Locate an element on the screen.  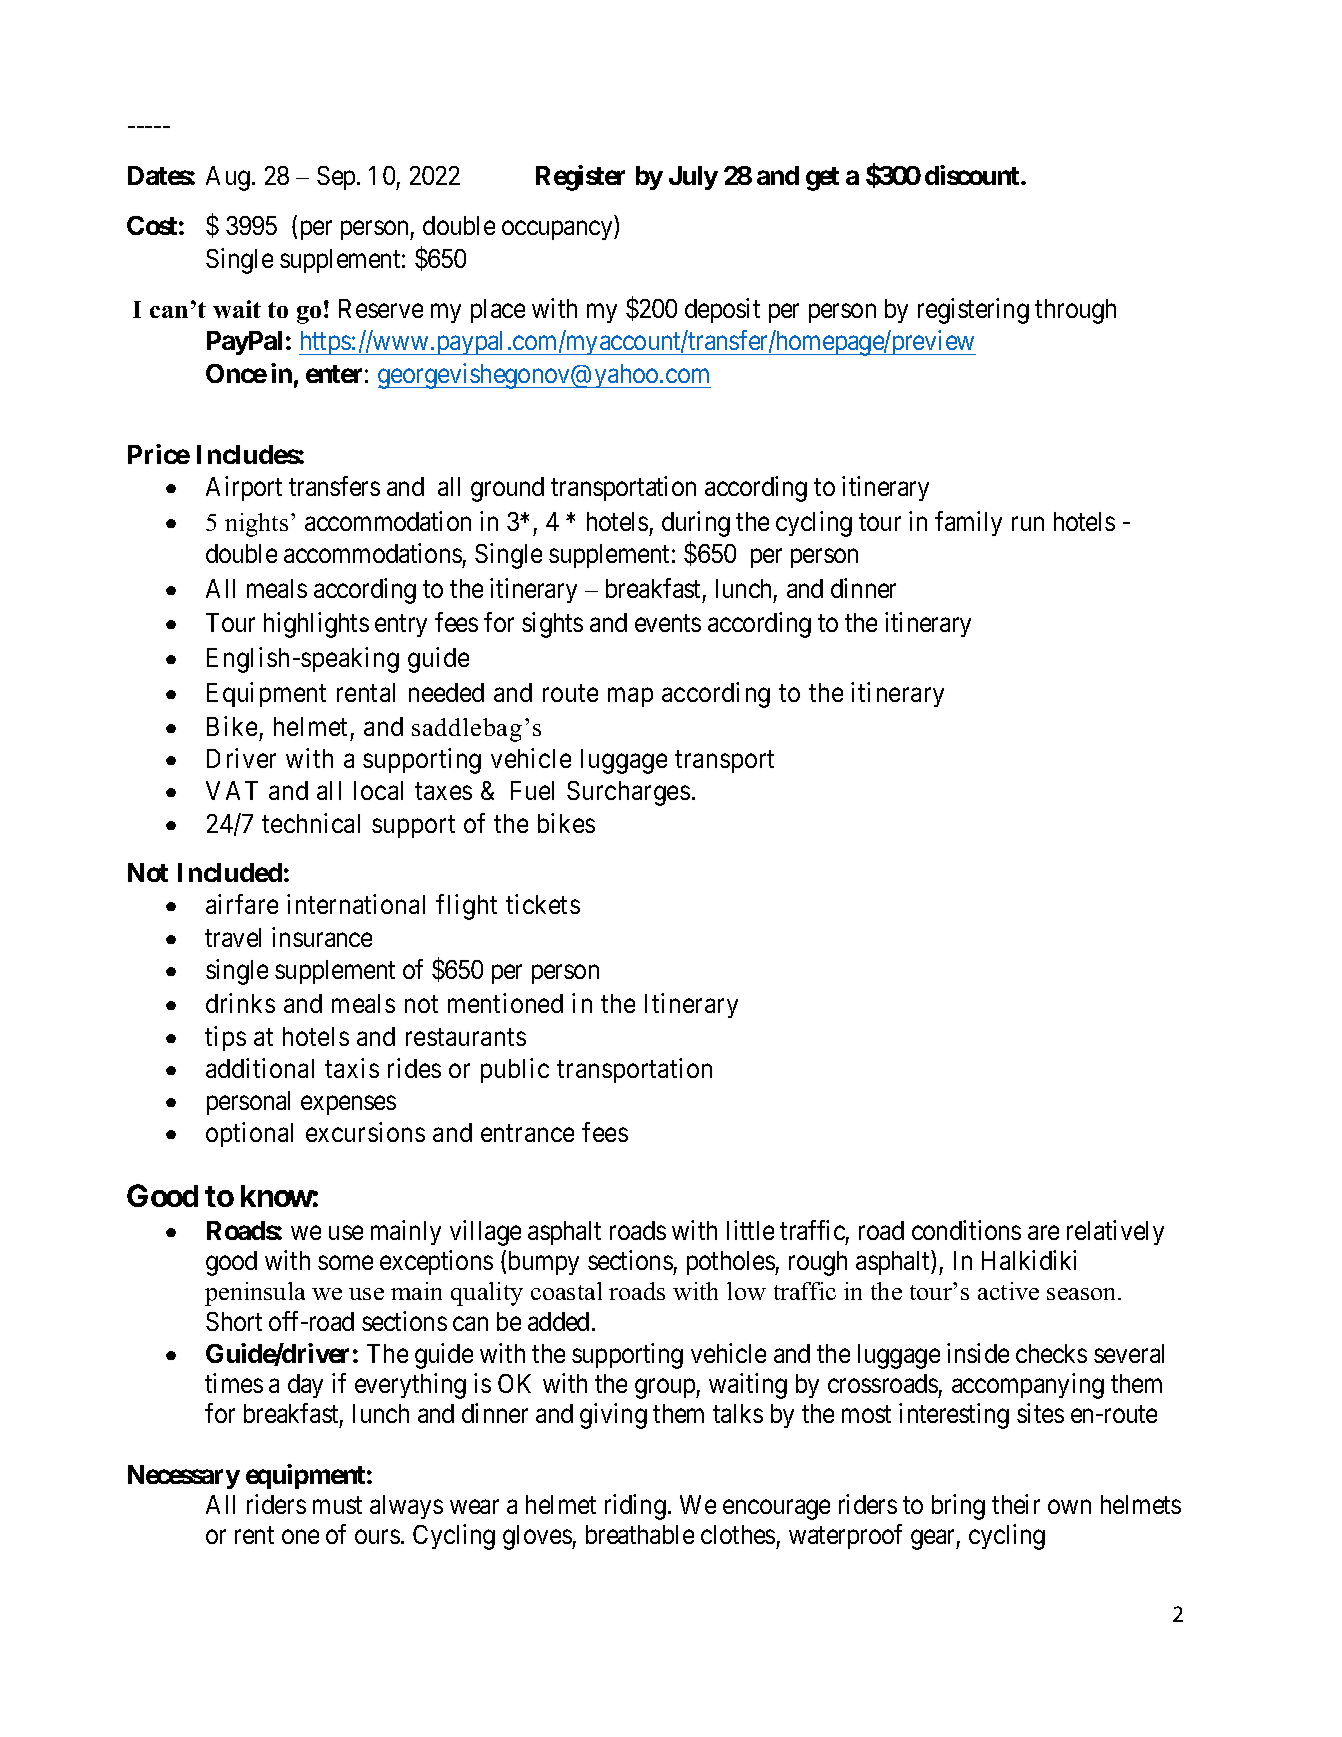
family is located at coordinates (968, 523).
